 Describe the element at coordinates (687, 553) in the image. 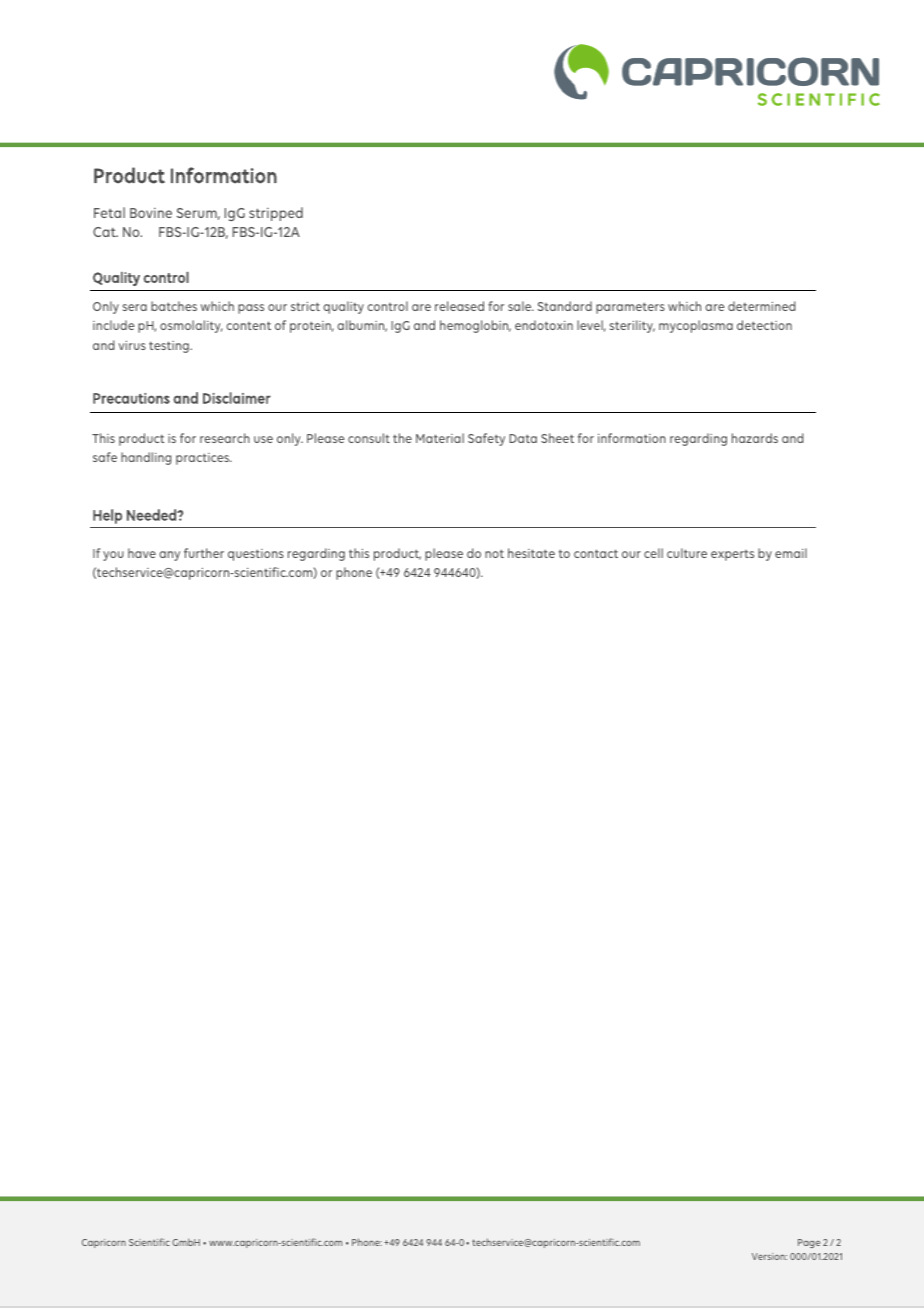

I see `culture` at that location.
